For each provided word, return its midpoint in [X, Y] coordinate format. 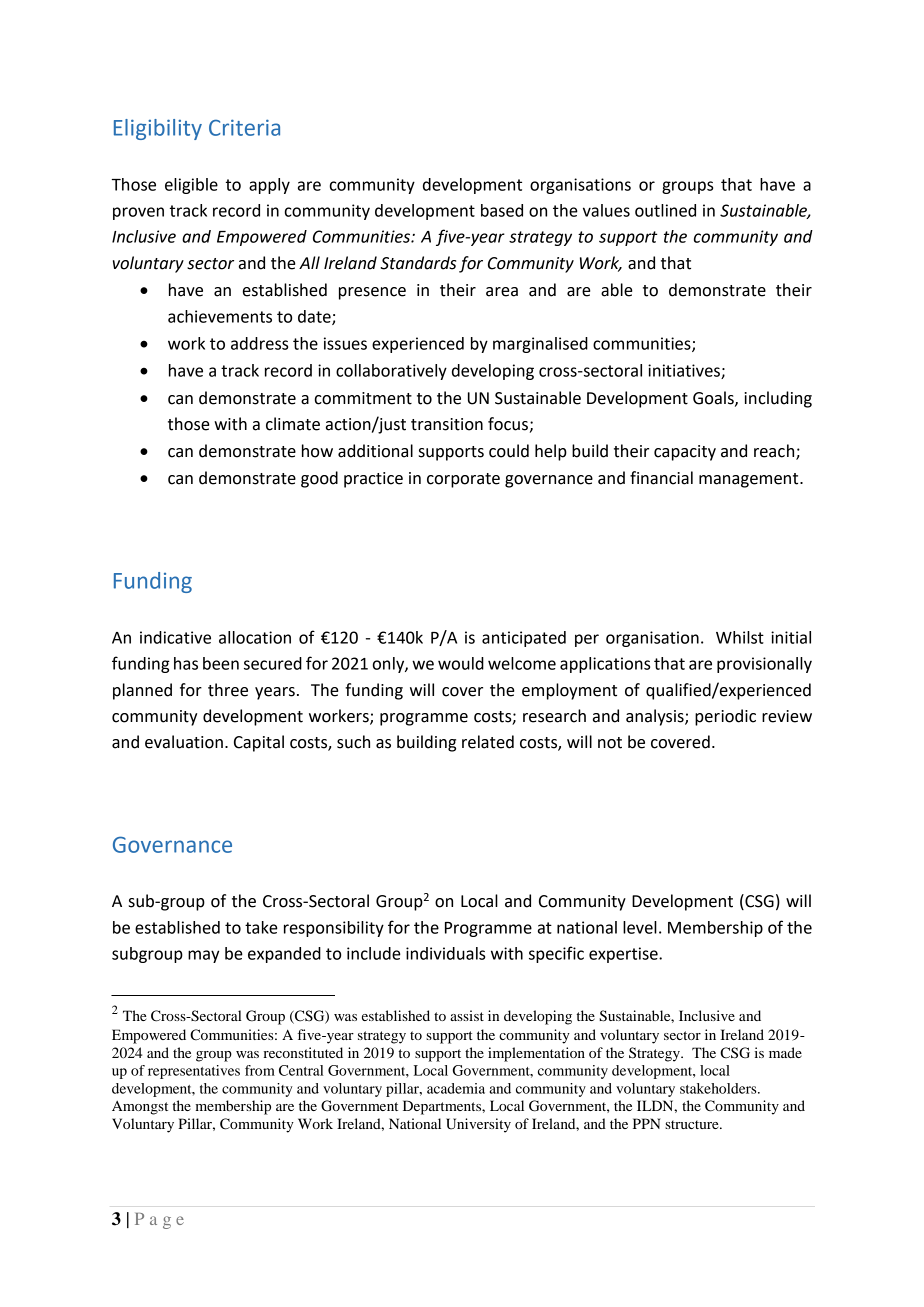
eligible [191, 186]
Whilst [740, 637]
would [461, 663]
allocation [255, 637]
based [502, 210]
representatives [194, 1072]
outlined [665, 210]
